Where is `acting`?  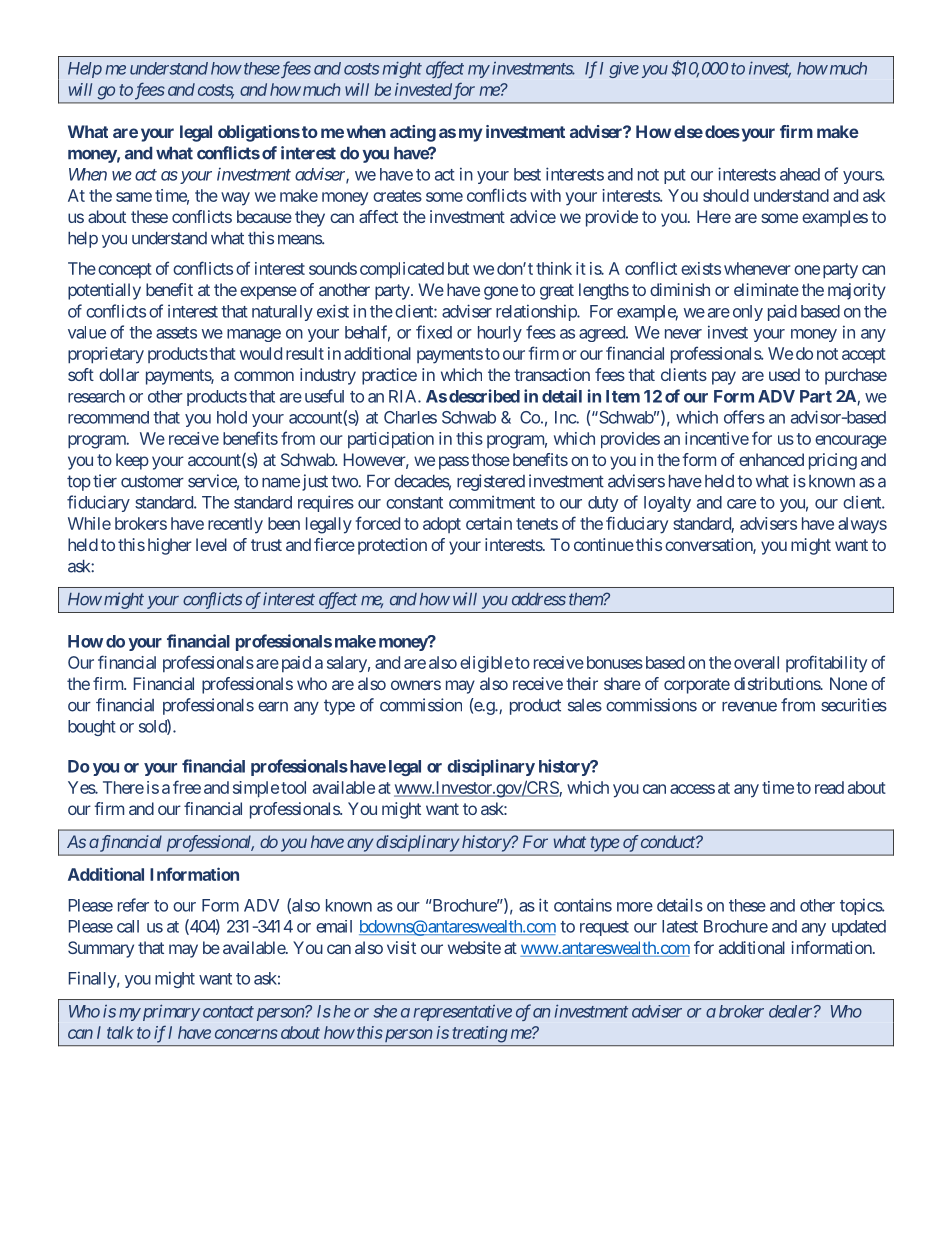 acting is located at coordinates (413, 133).
